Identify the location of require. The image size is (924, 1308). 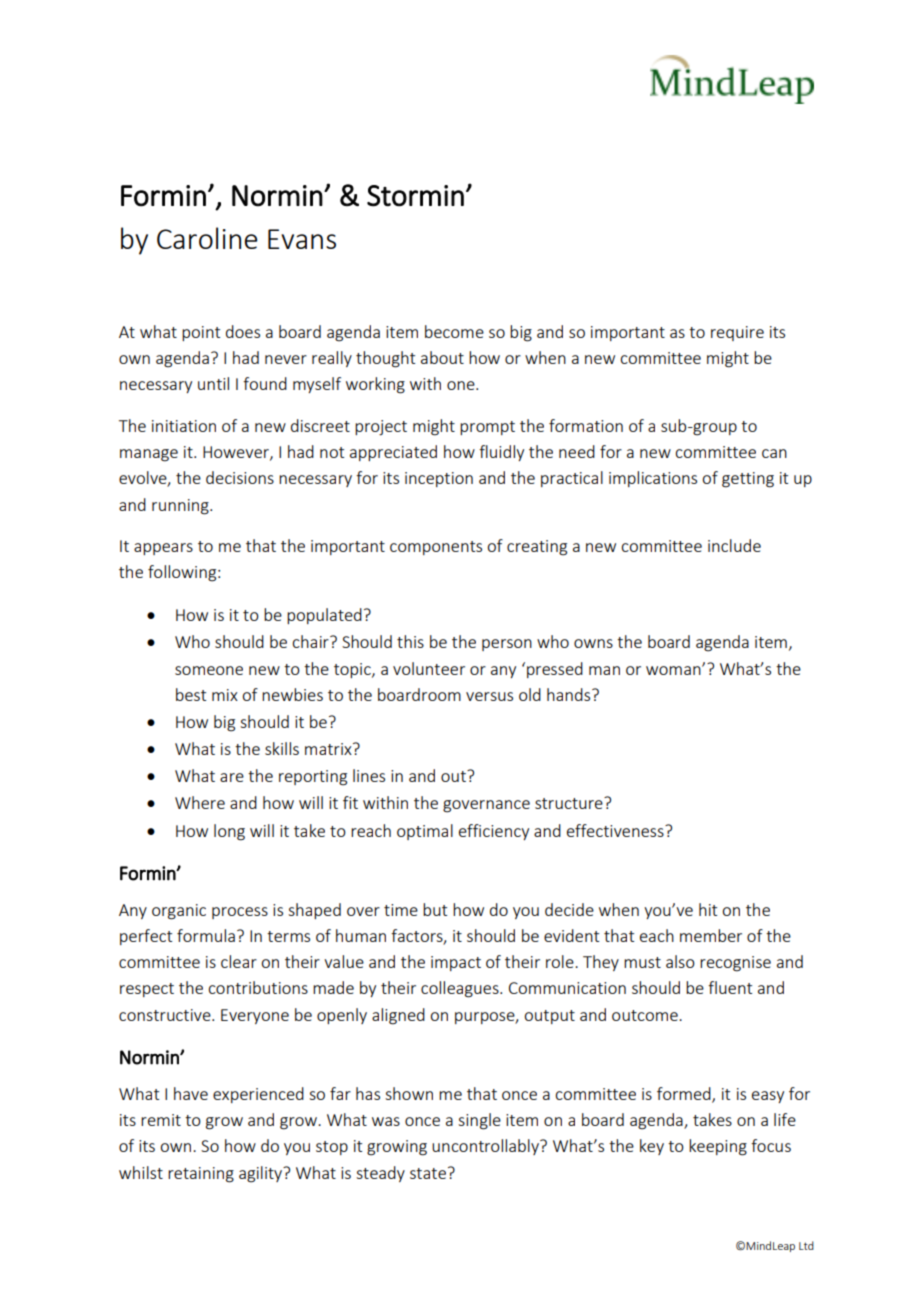
(737, 333).
